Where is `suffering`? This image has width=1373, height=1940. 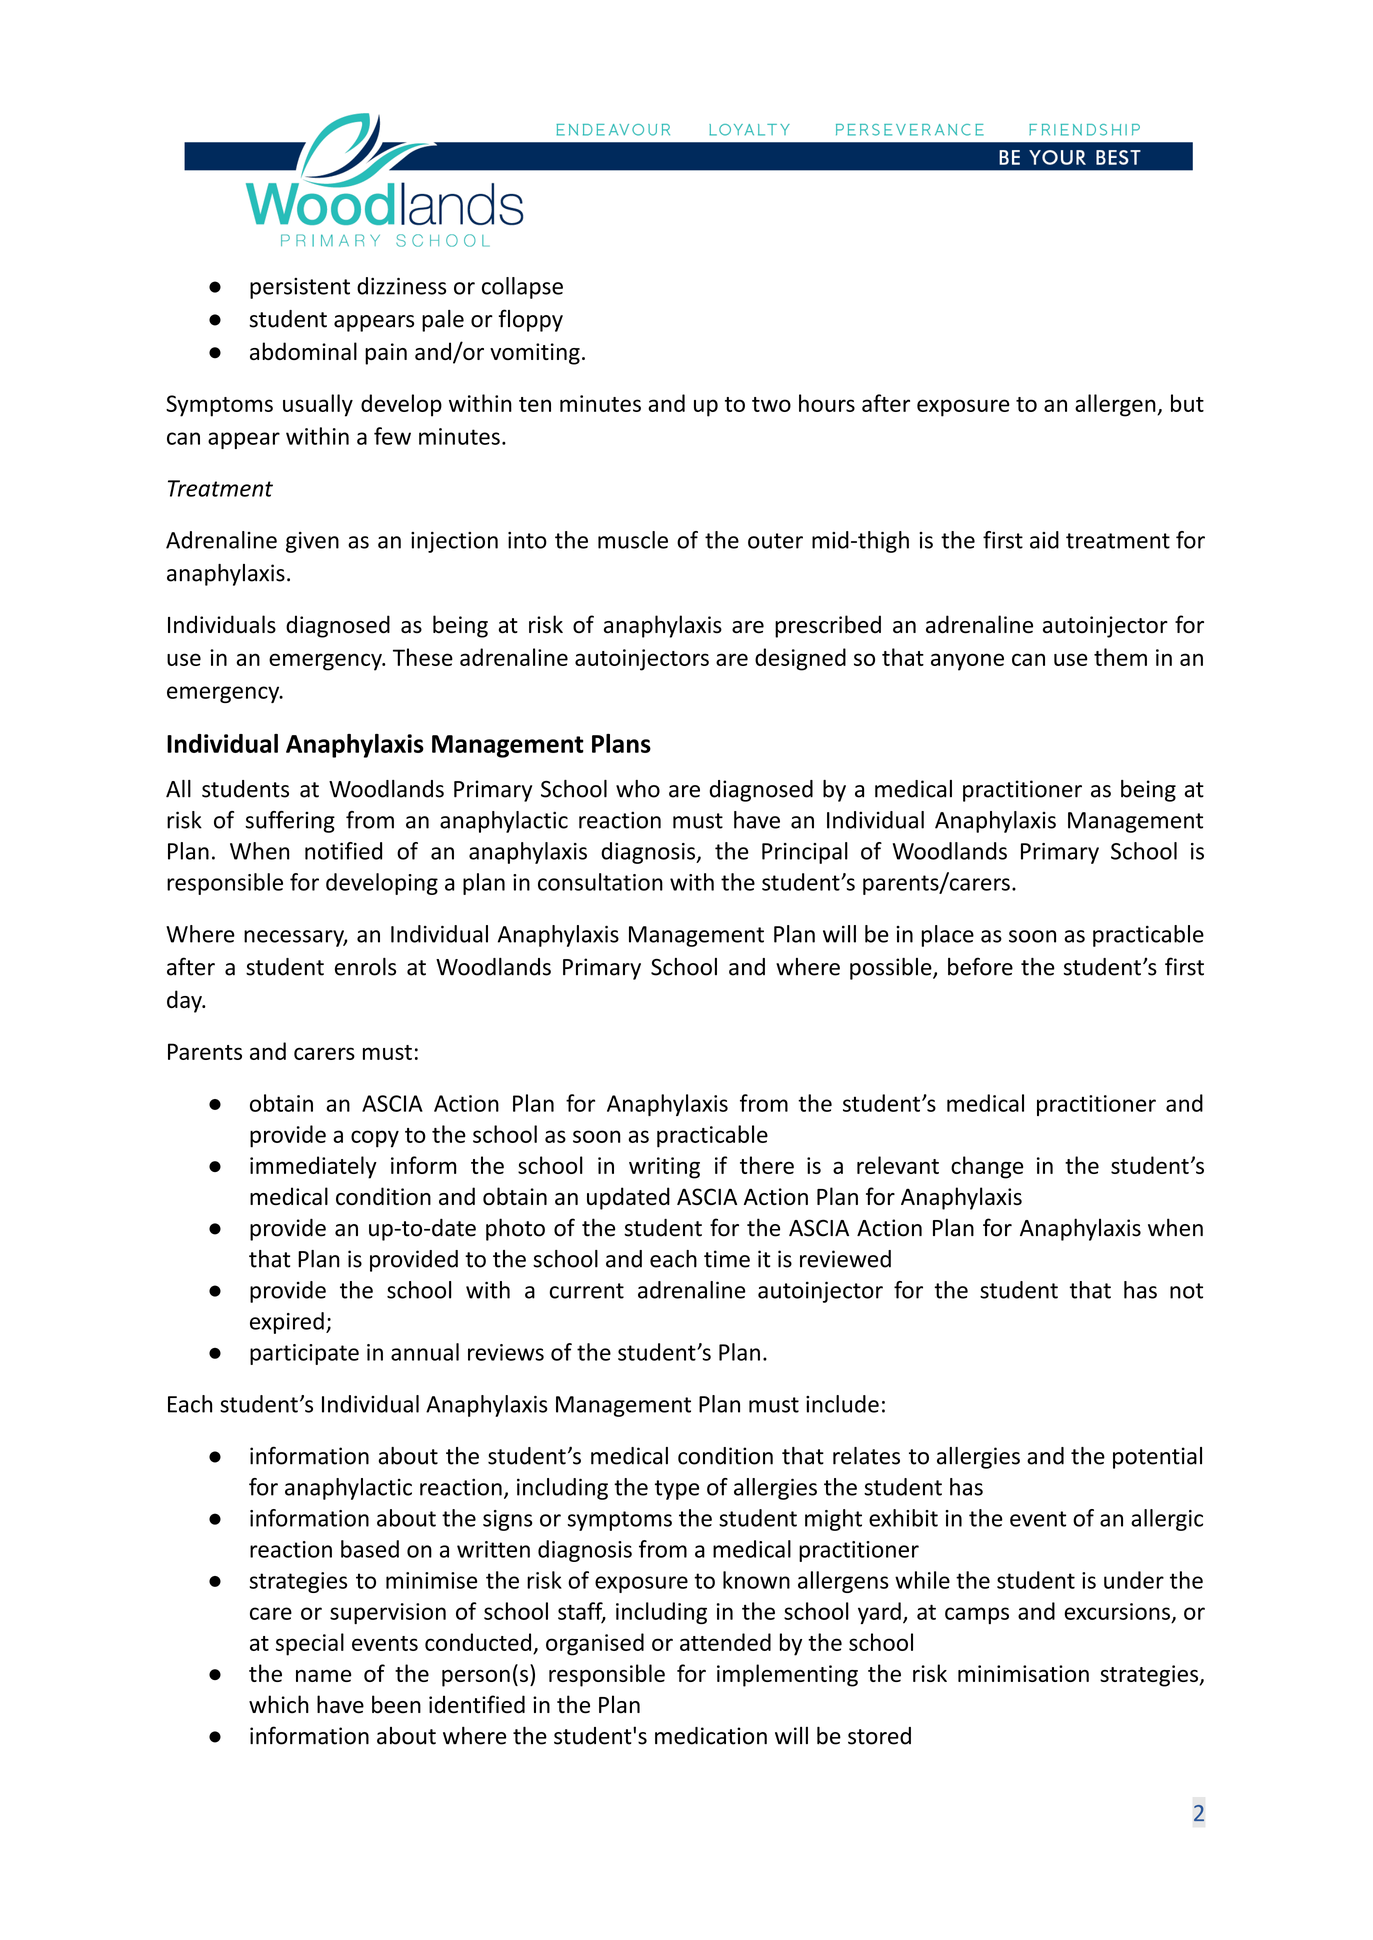
suffering is located at coordinates (290, 822).
